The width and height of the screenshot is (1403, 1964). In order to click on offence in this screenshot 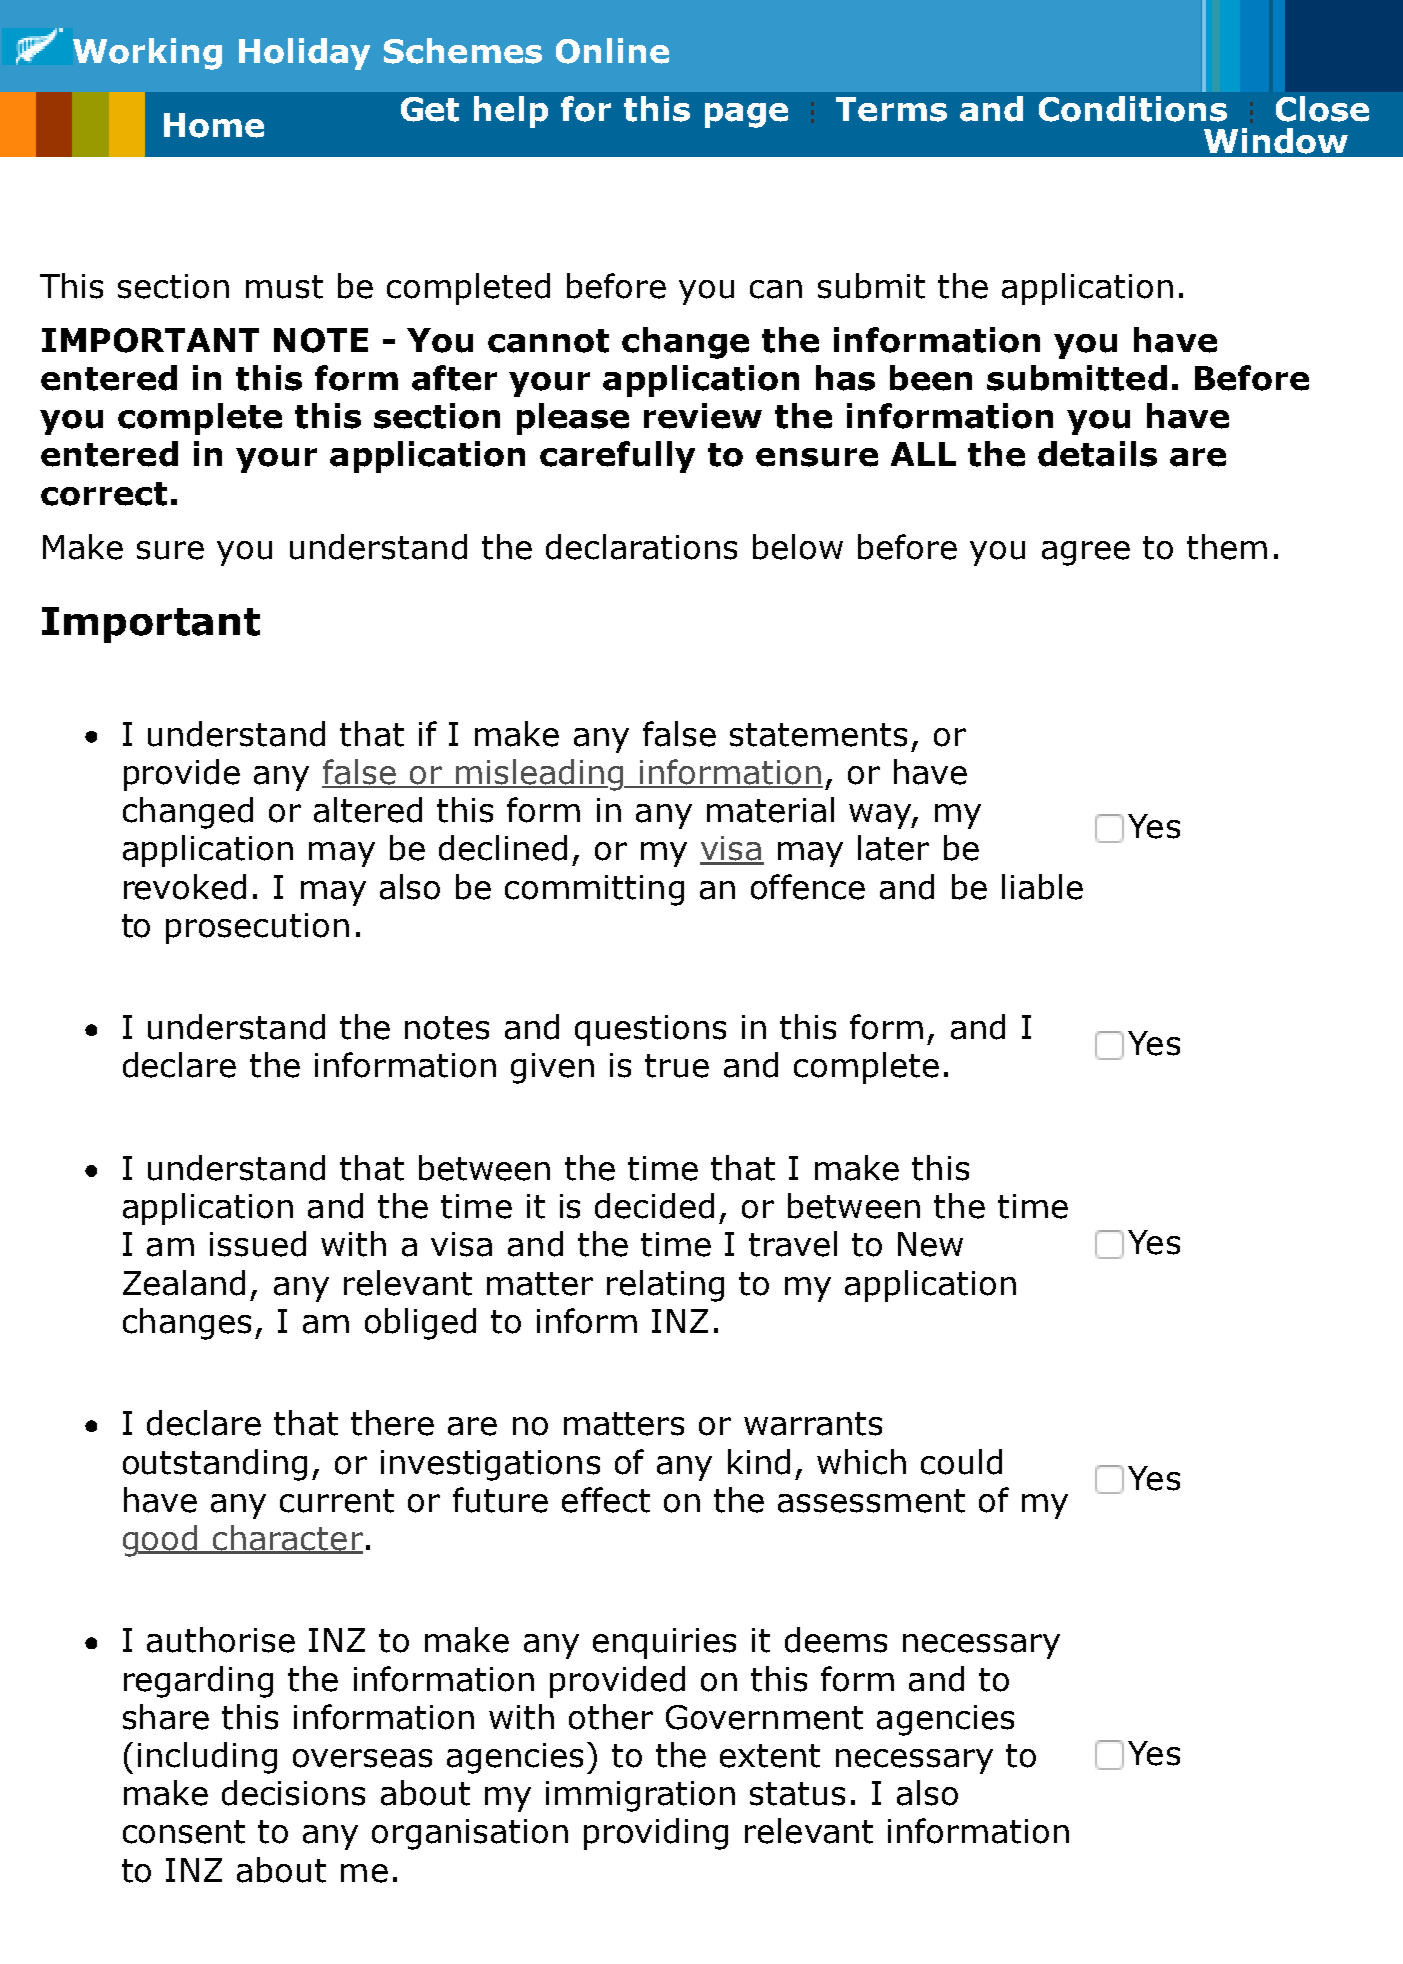, I will do `click(808, 887)`.
